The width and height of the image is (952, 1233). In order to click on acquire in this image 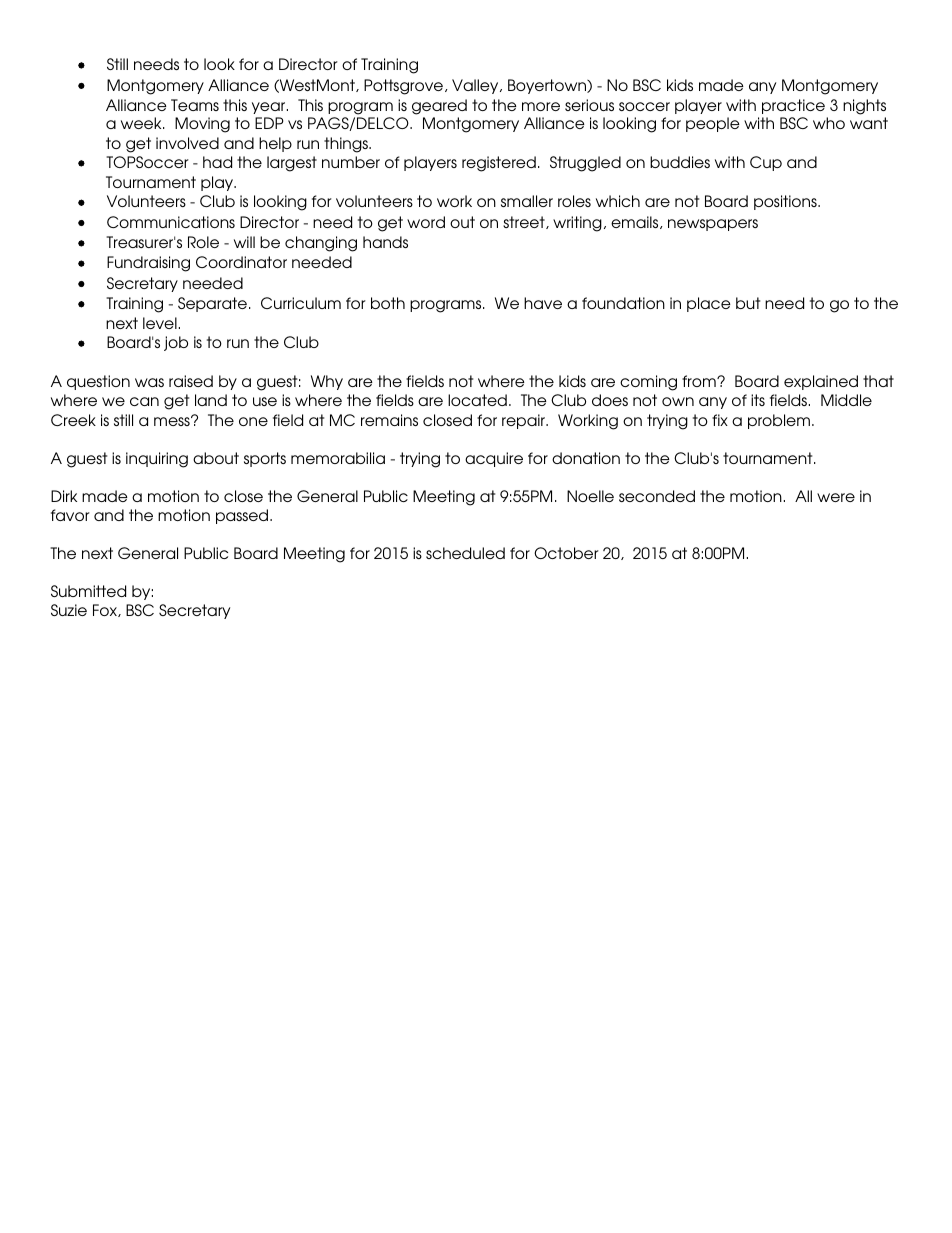, I will do `click(494, 459)`.
